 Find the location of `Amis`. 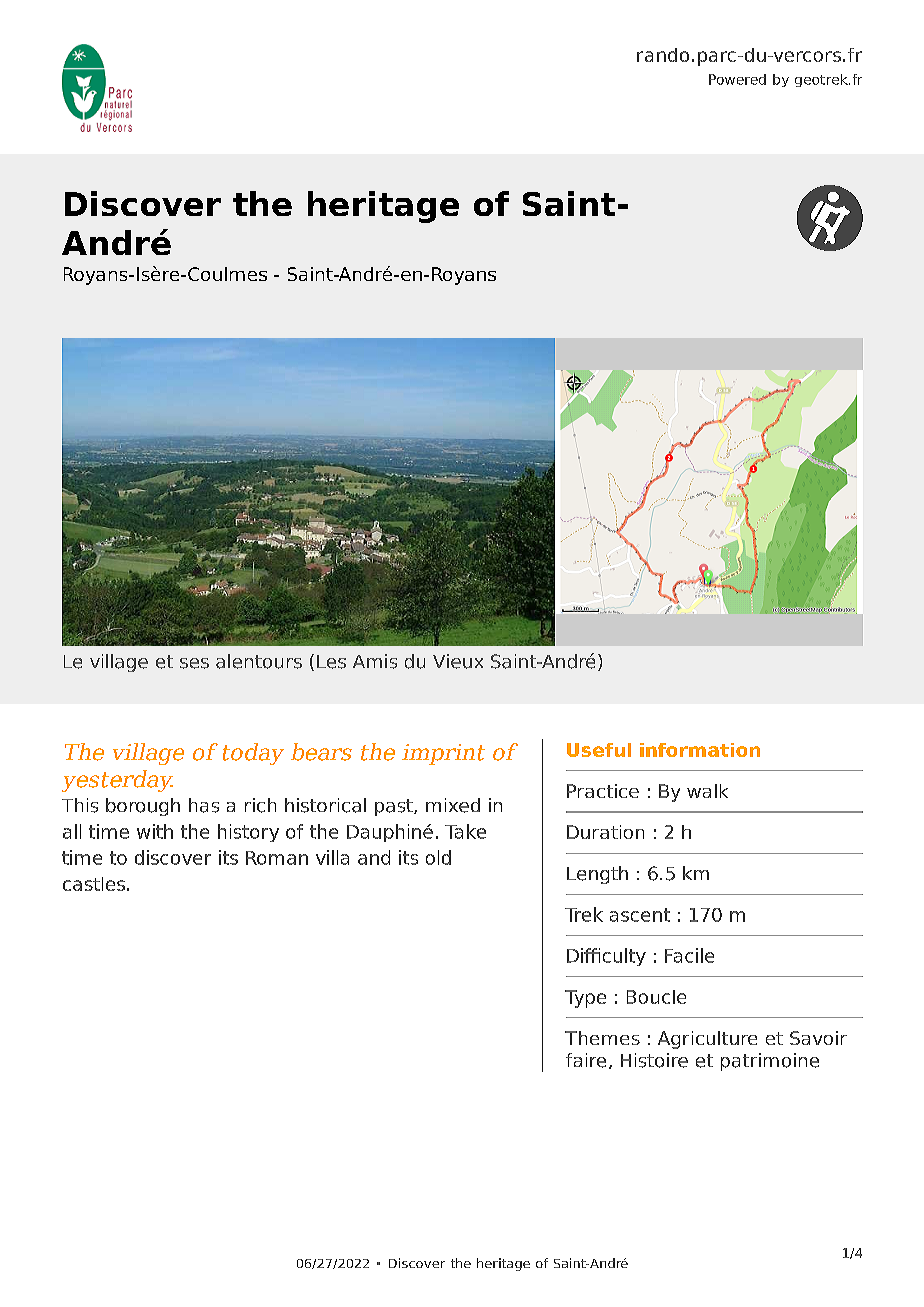

Amis is located at coordinates (375, 661).
